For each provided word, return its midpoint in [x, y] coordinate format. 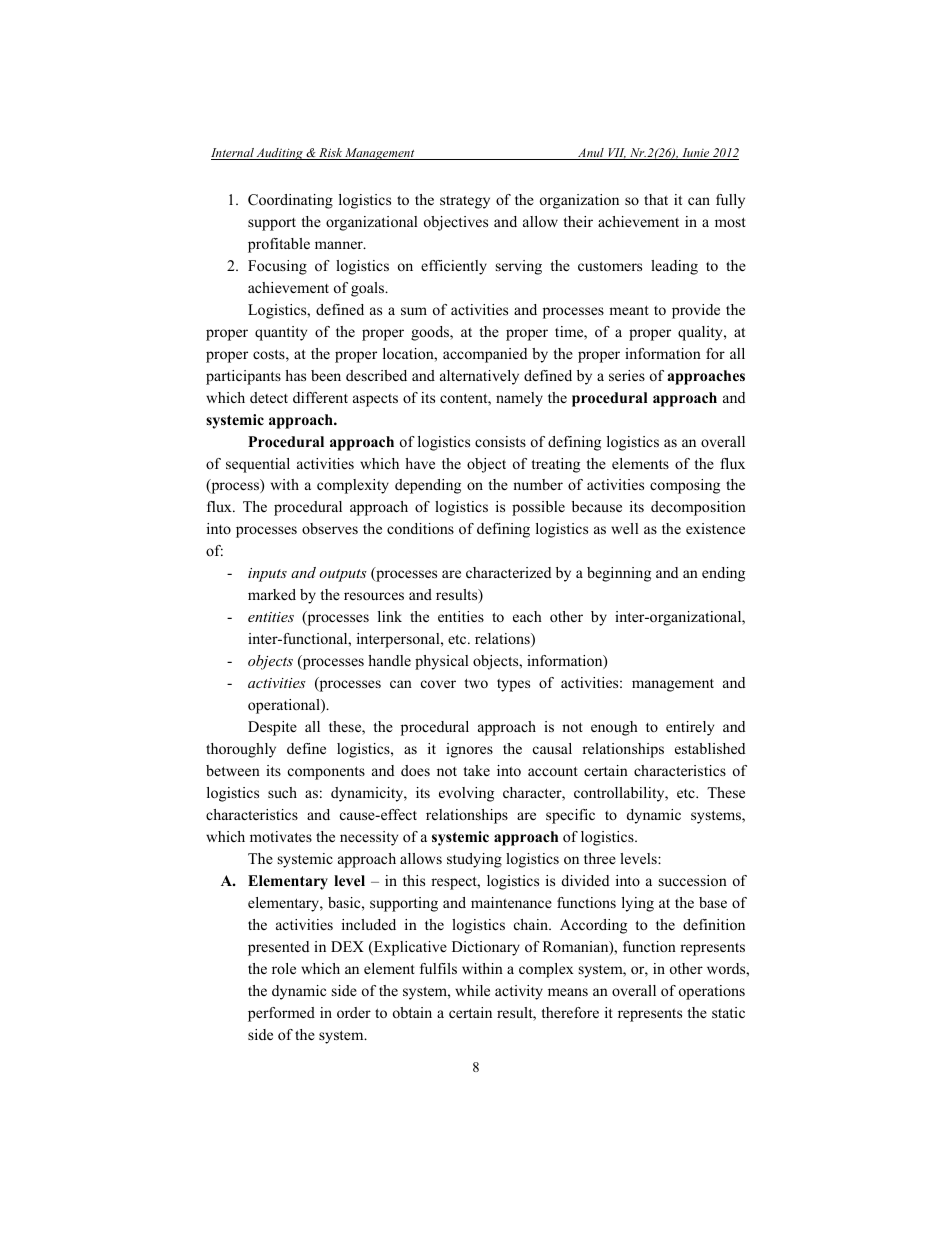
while [472, 990]
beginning [619, 574]
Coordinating [290, 201]
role [284, 968]
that [656, 199]
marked [272, 594]
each [527, 616]
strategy [465, 202]
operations [712, 992]
